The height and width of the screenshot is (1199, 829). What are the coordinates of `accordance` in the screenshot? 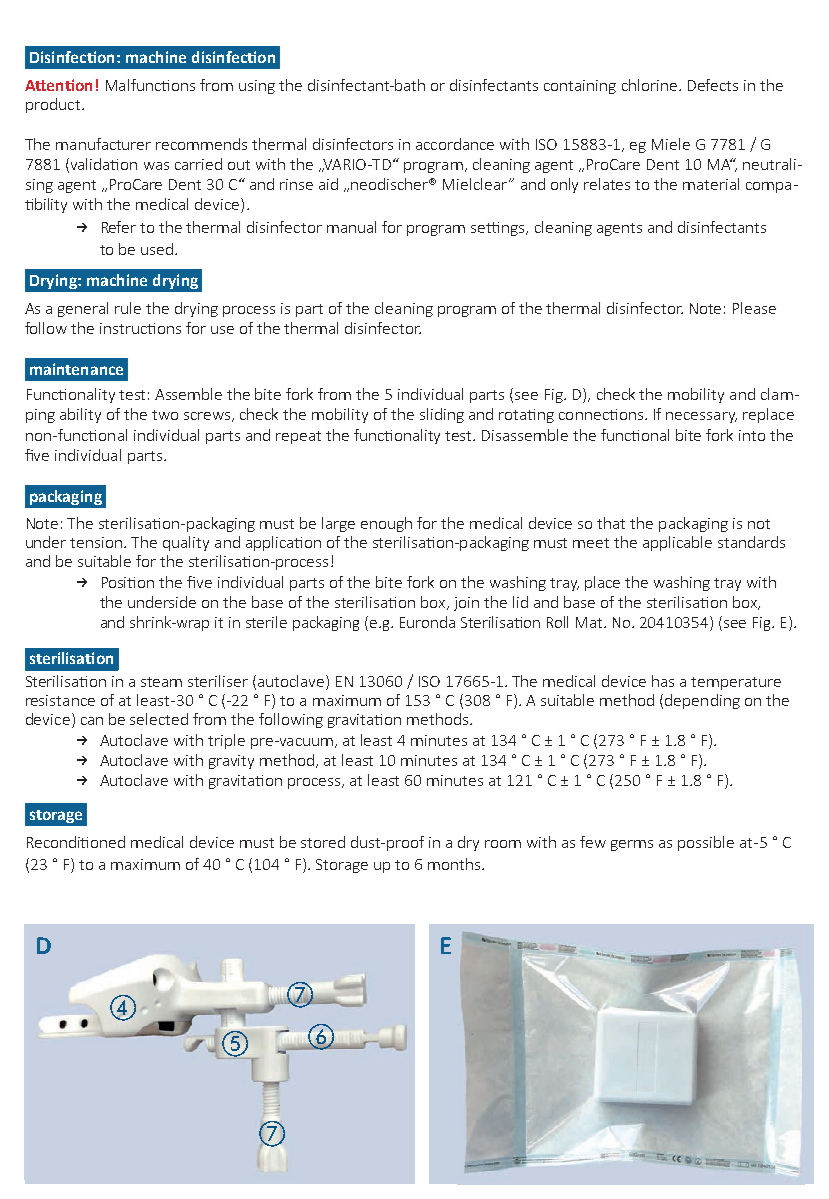 It's located at (455, 144).
